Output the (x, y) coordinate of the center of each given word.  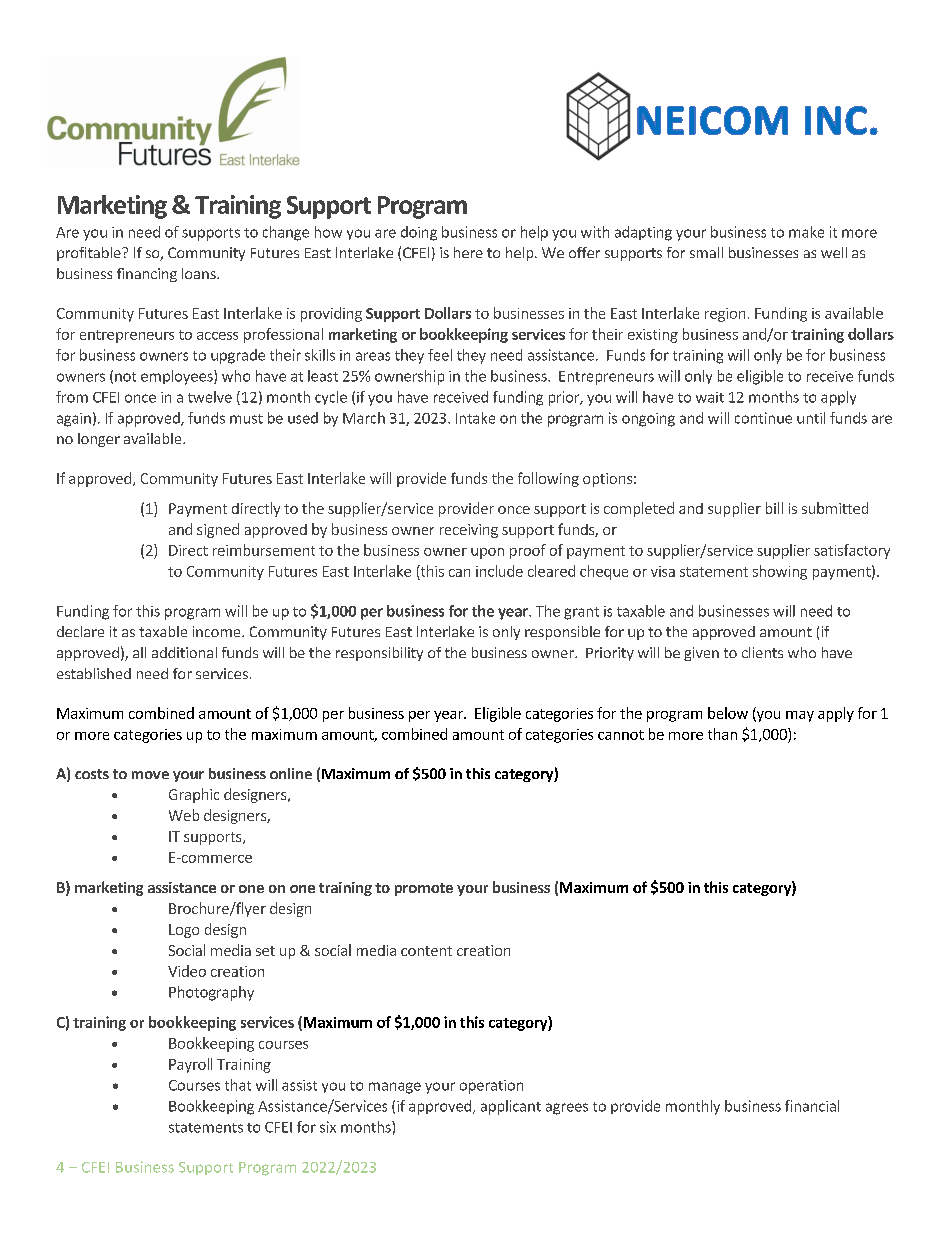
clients (762, 652)
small (706, 252)
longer (99, 440)
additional (184, 652)
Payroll (190, 1065)
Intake (475, 418)
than (722, 734)
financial (812, 1106)
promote (424, 889)
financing (147, 275)
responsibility (379, 654)
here (468, 252)
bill (774, 508)
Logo (184, 931)
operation (491, 1087)
